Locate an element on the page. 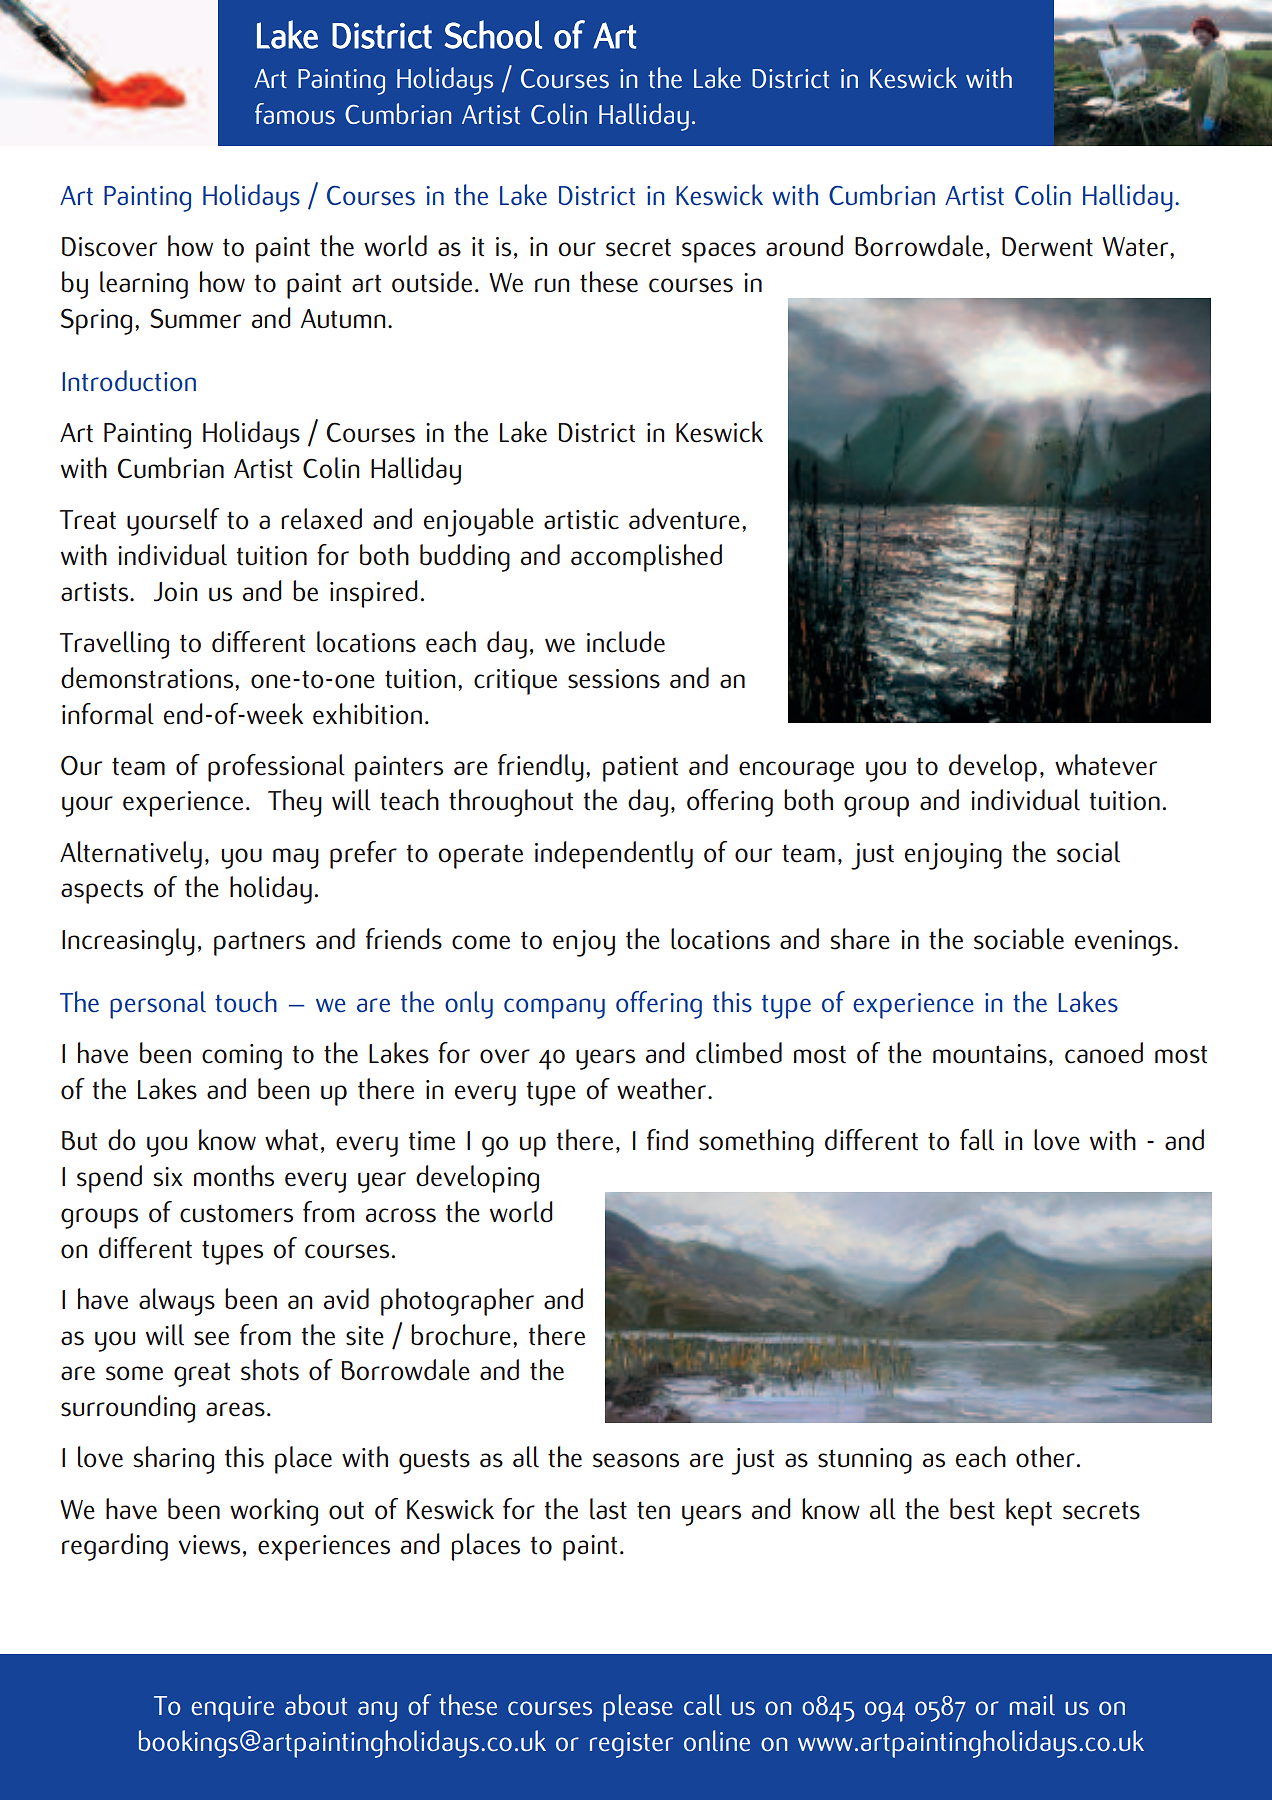 The width and height of the page is (1272, 1800). famous is located at coordinates (295, 114).
